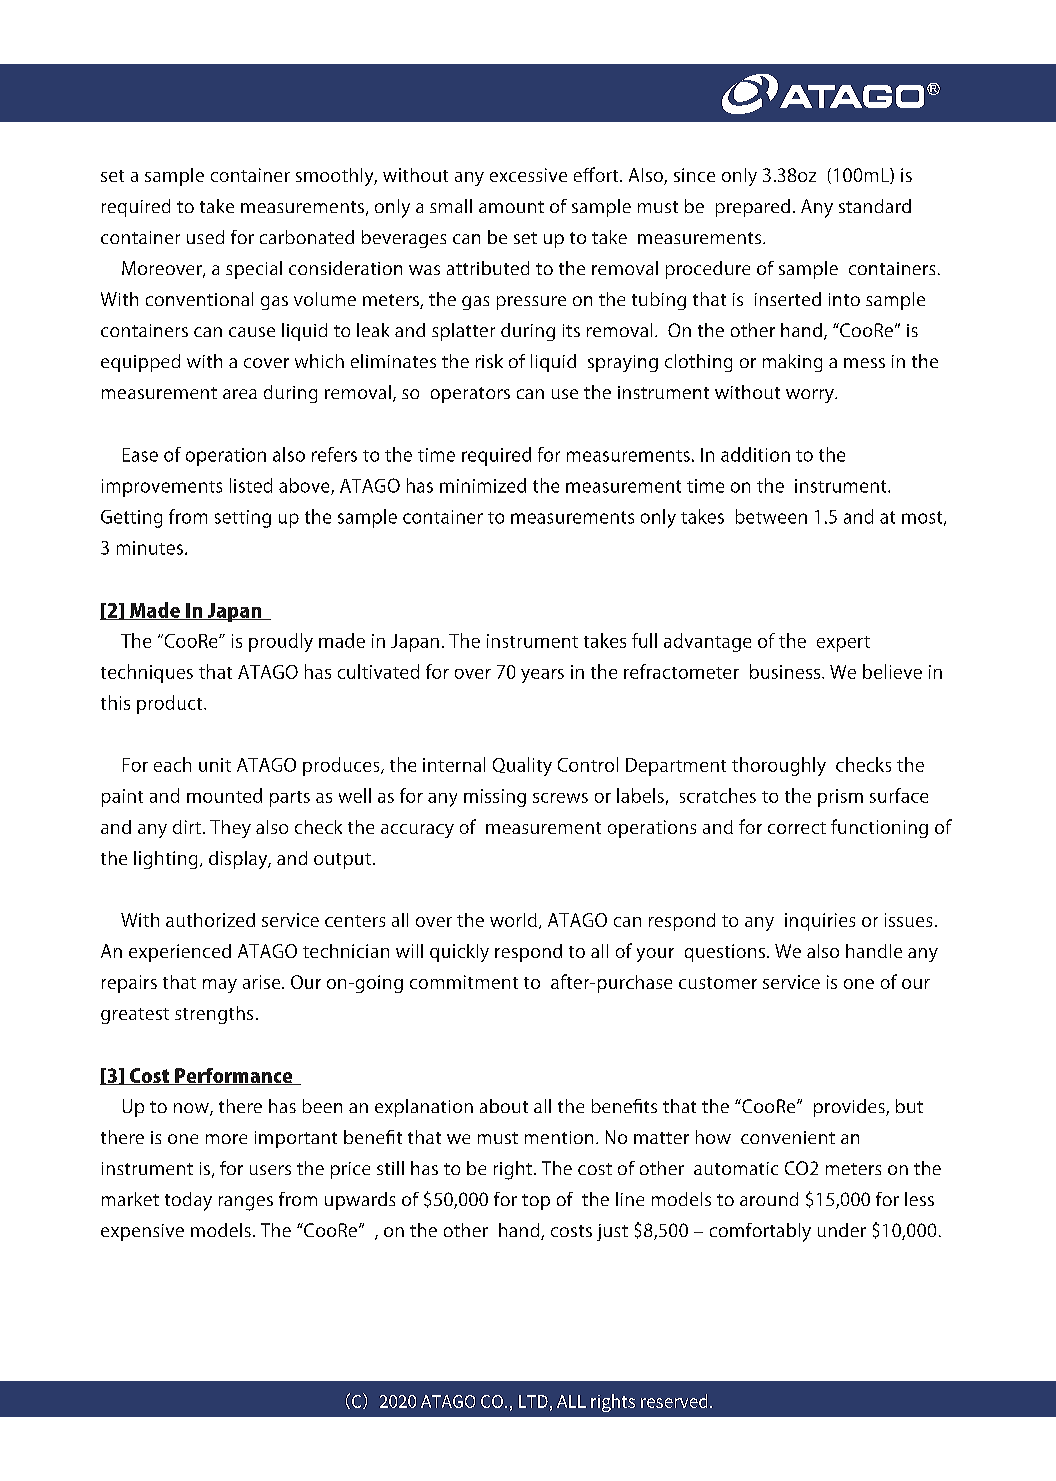  What do you see at coordinates (205, 237) in the screenshot?
I see `used` at bounding box center [205, 237].
